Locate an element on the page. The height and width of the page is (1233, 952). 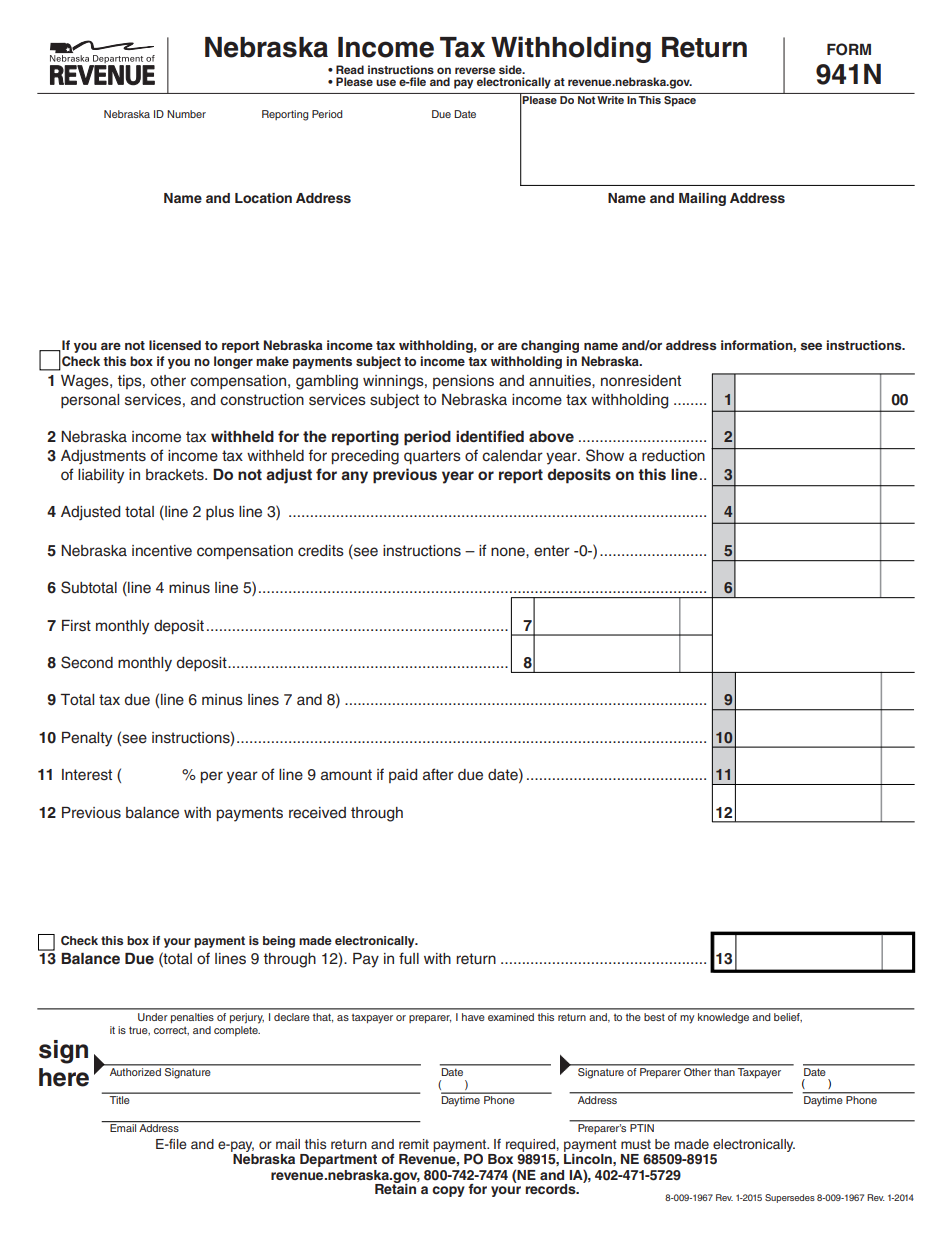
knowledge is located at coordinates (723, 1018).
